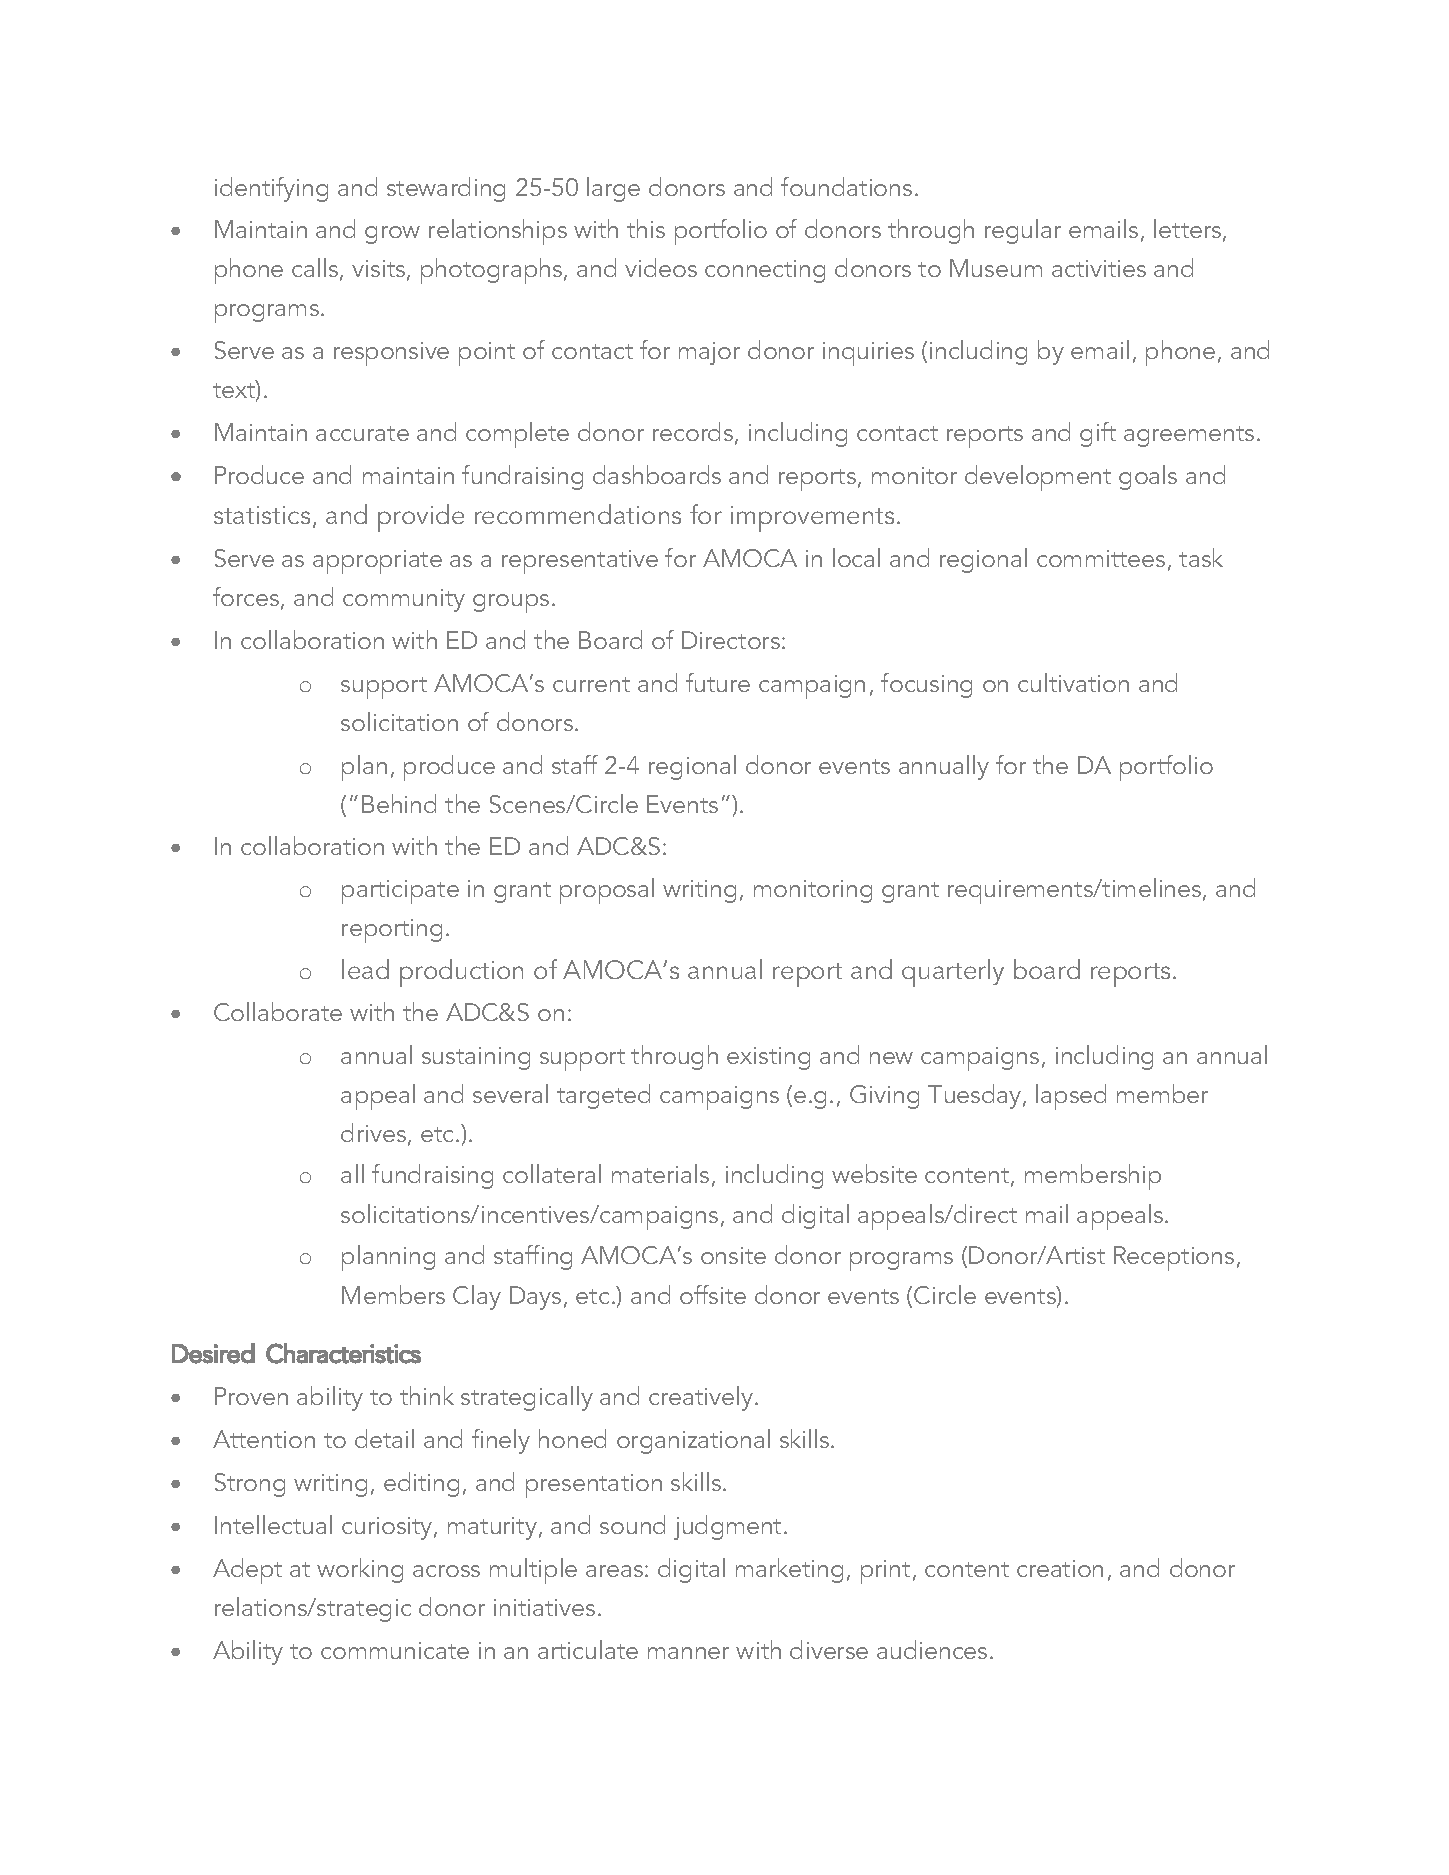 The image size is (1449, 1875). What do you see at coordinates (1060, 1568) in the screenshot?
I see `creation` at bounding box center [1060, 1568].
